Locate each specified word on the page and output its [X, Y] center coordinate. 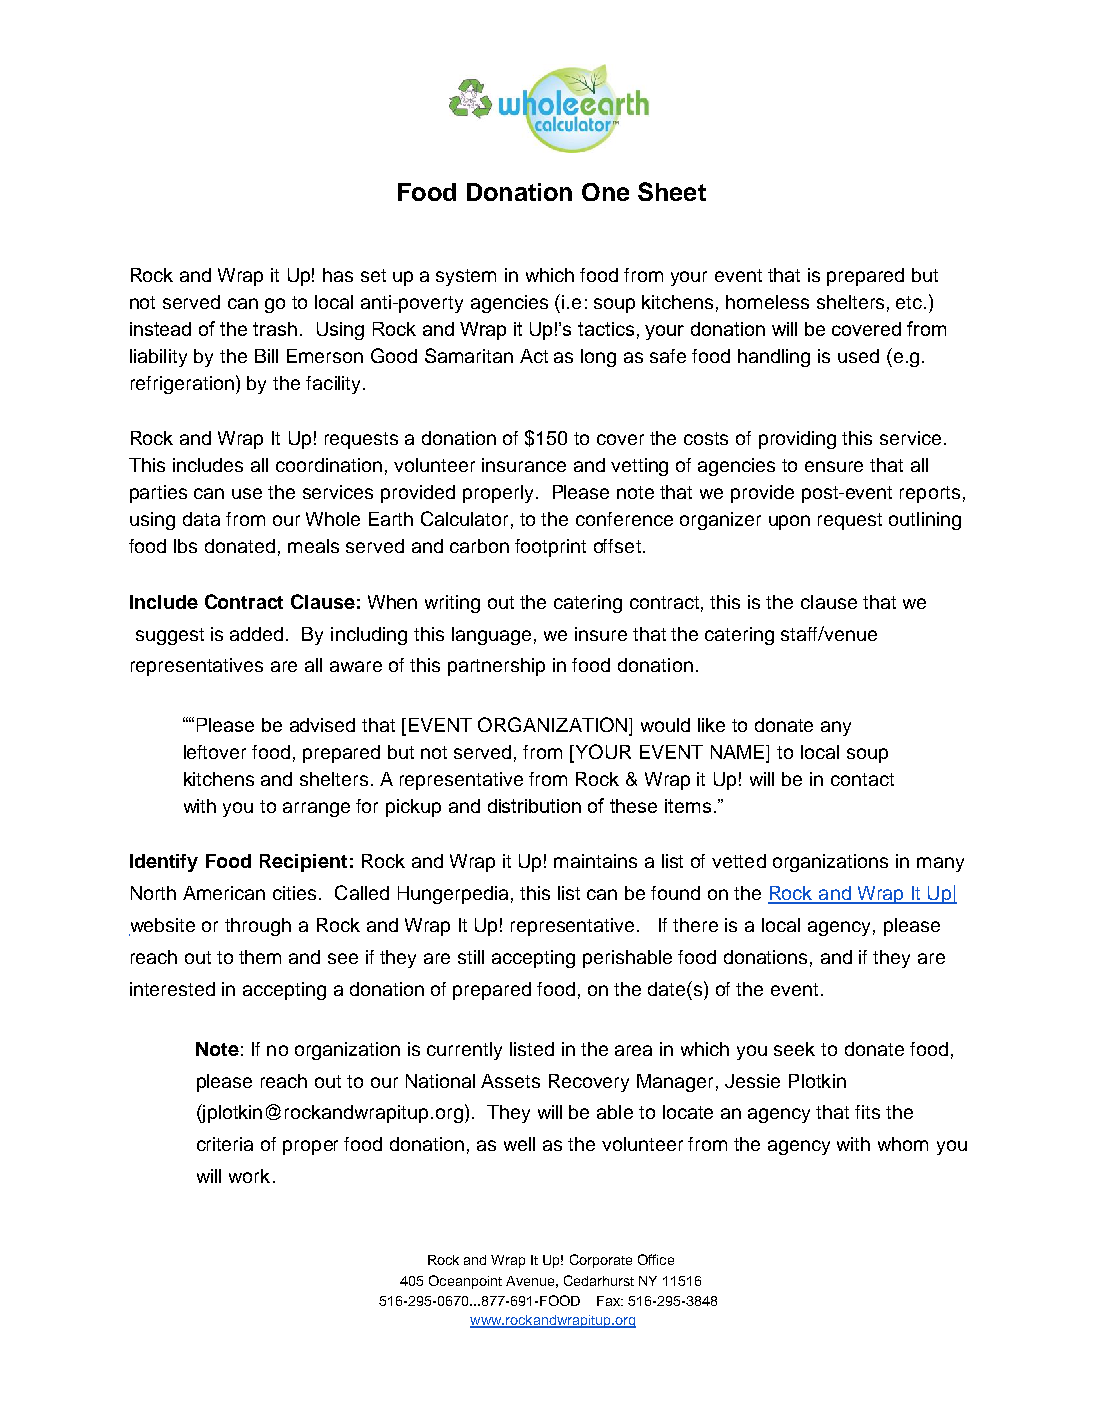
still [471, 957]
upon [789, 522]
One [605, 192]
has [338, 275]
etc [910, 302]
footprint [550, 548]
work [249, 1176]
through [258, 927]
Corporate [601, 1261]
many [940, 864]
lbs [185, 546]
